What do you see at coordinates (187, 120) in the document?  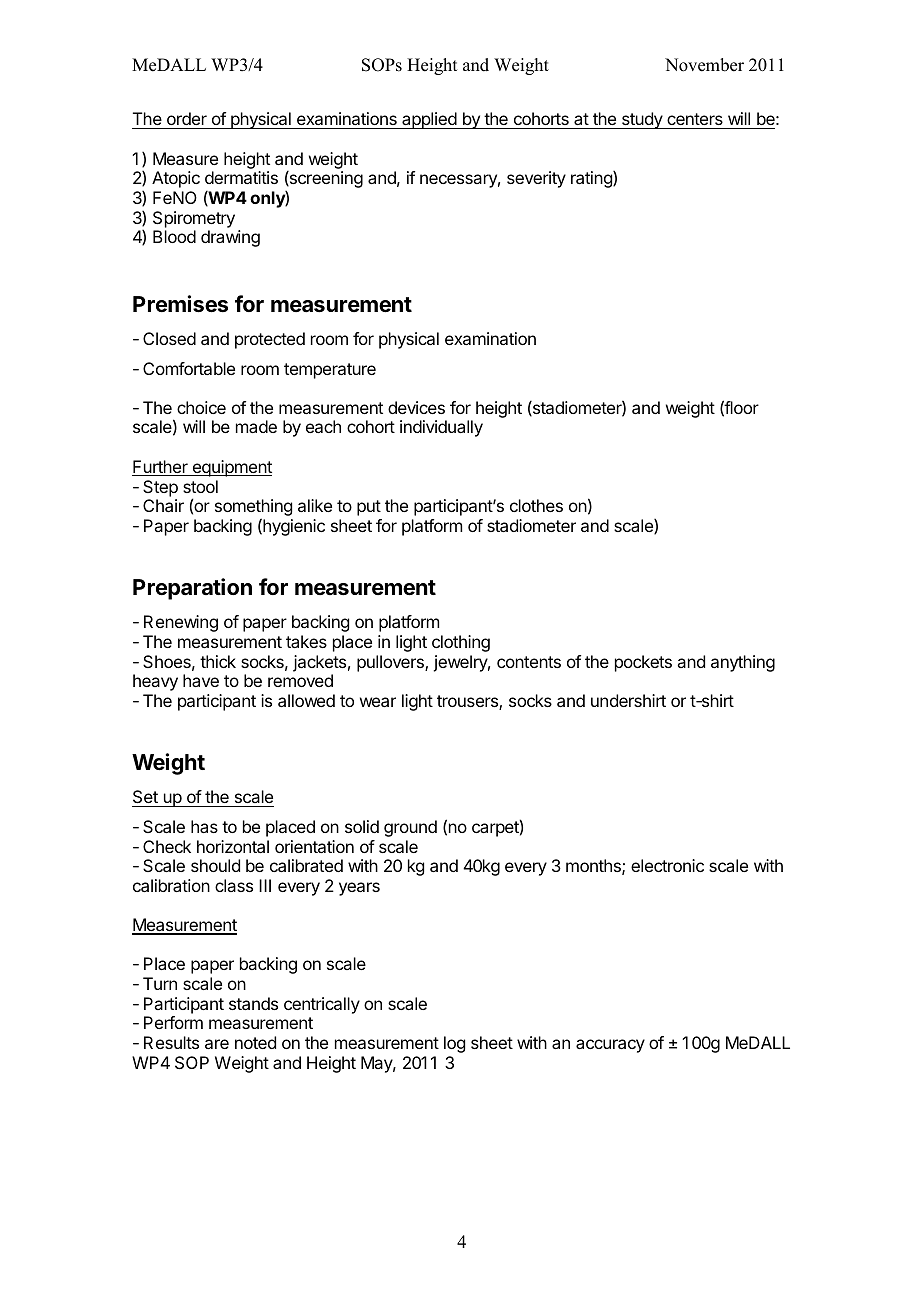 I see `order` at bounding box center [187, 120].
